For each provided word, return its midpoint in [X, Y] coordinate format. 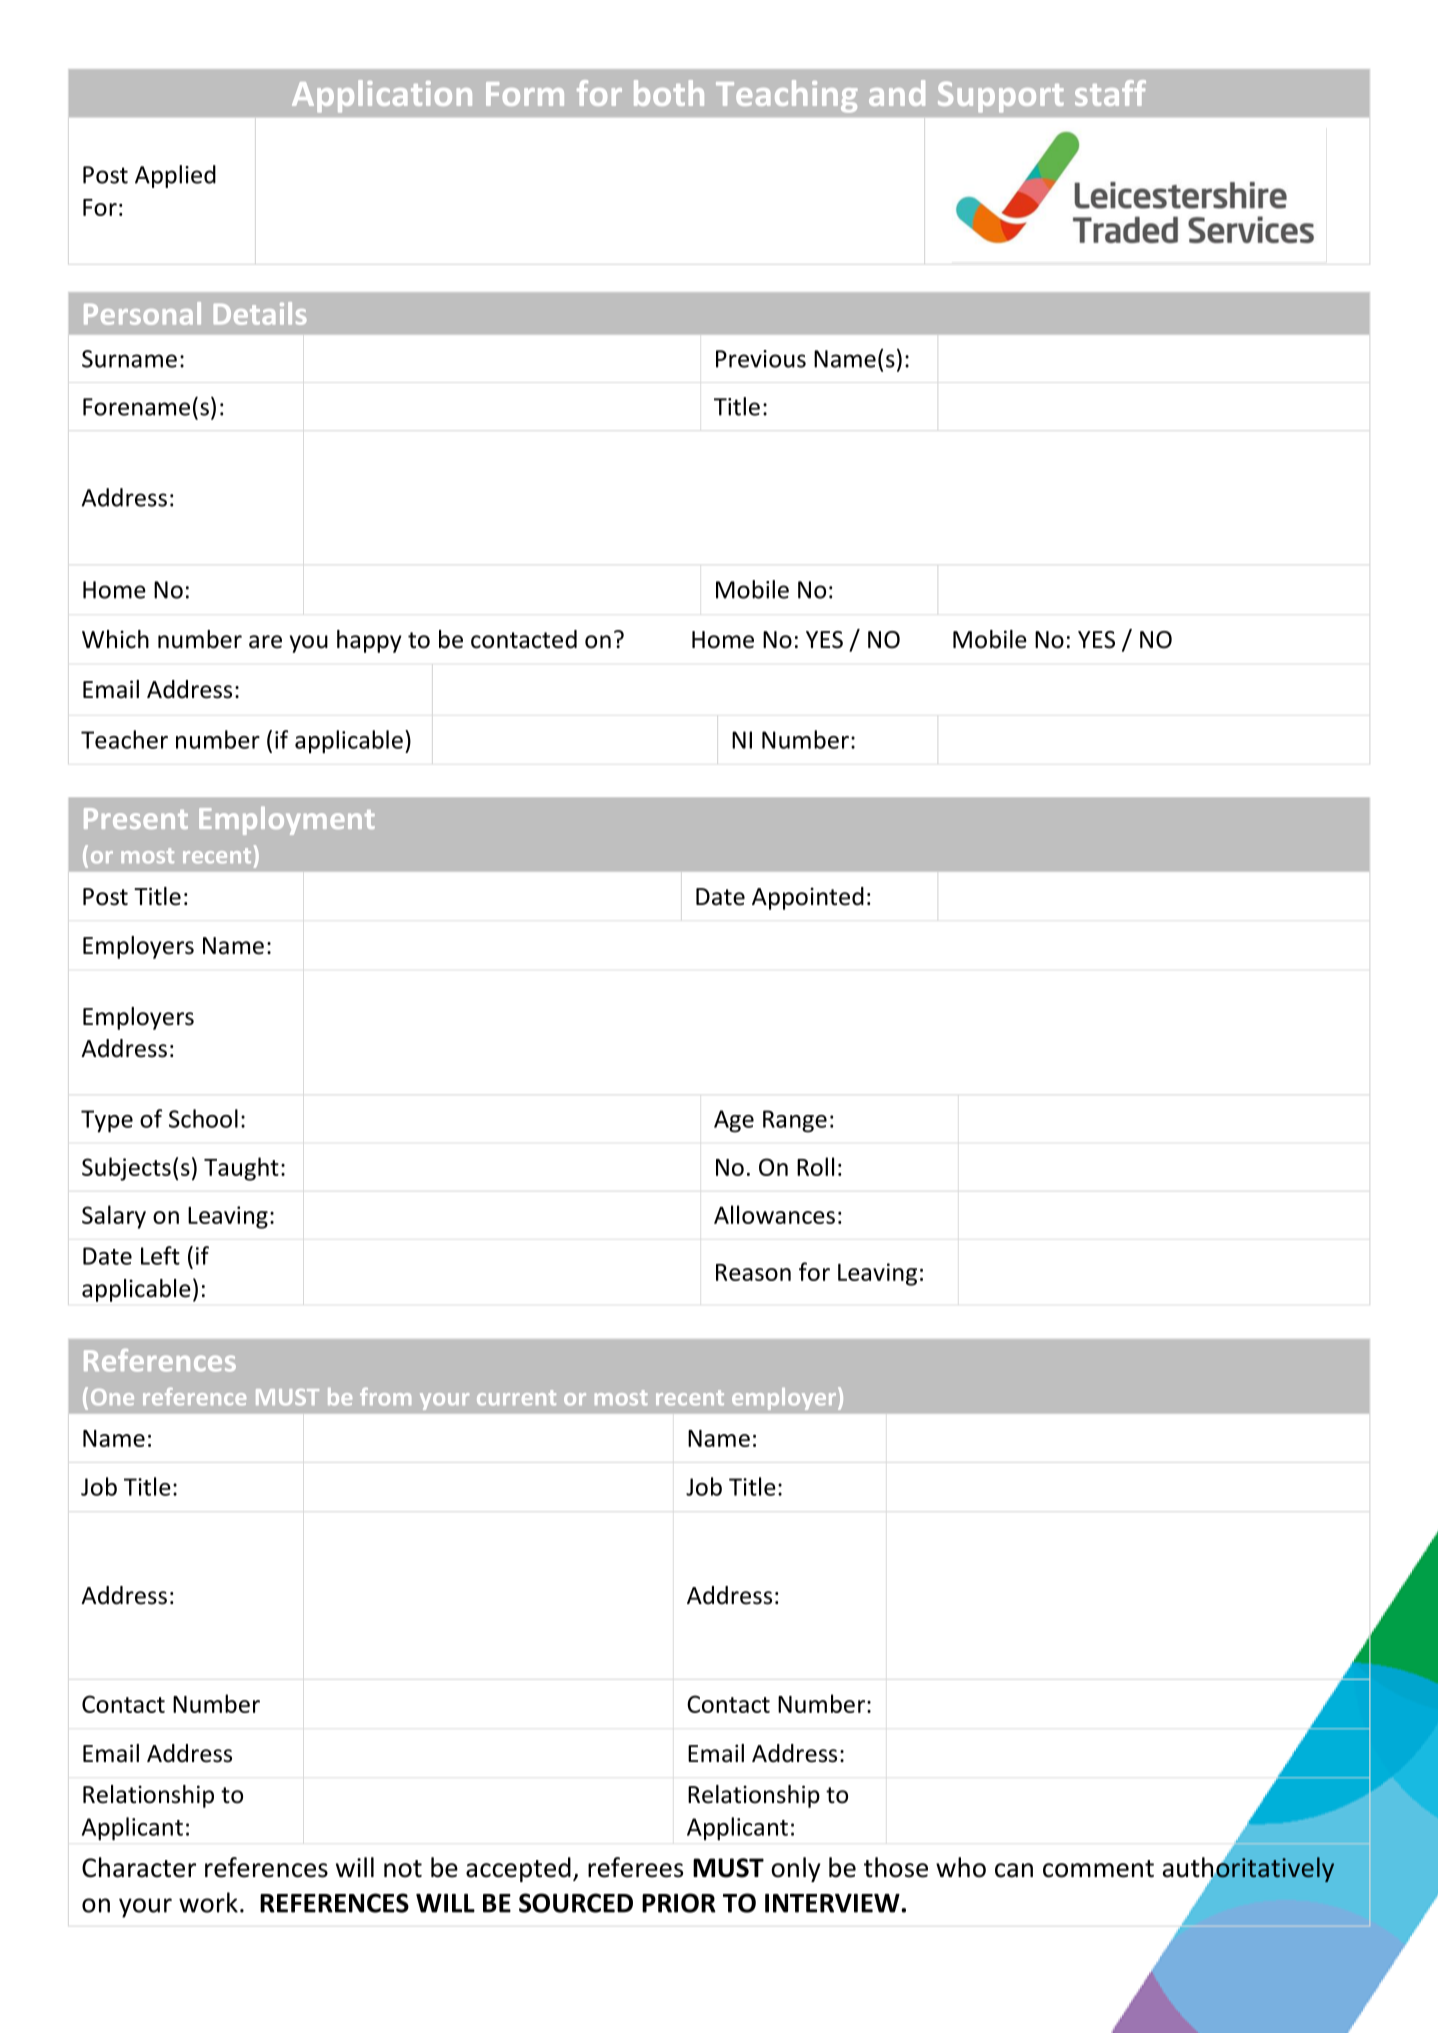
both [669, 93]
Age [734, 1121]
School [203, 1118]
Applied [175, 176]
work [208, 1902]
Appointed [808, 898]
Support [1001, 97]
